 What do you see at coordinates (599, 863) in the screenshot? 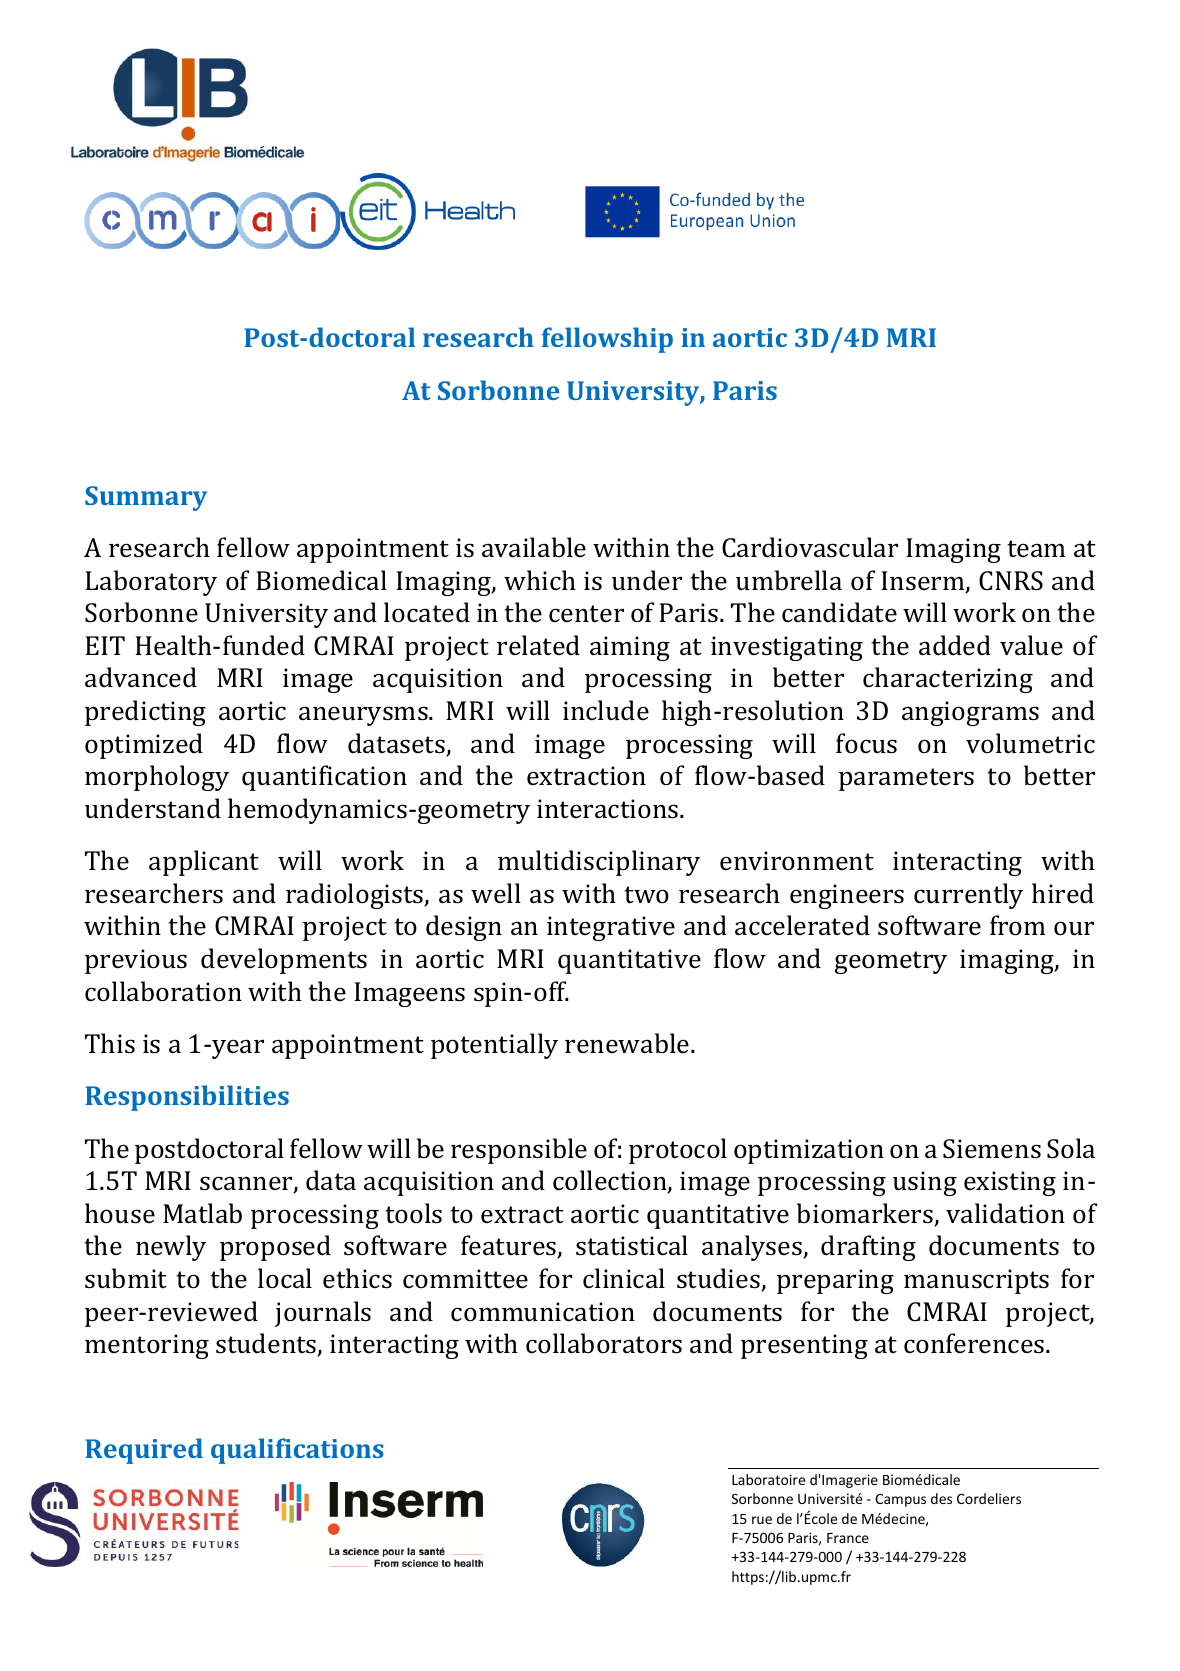
I see `multidisciplinary` at bounding box center [599, 863].
